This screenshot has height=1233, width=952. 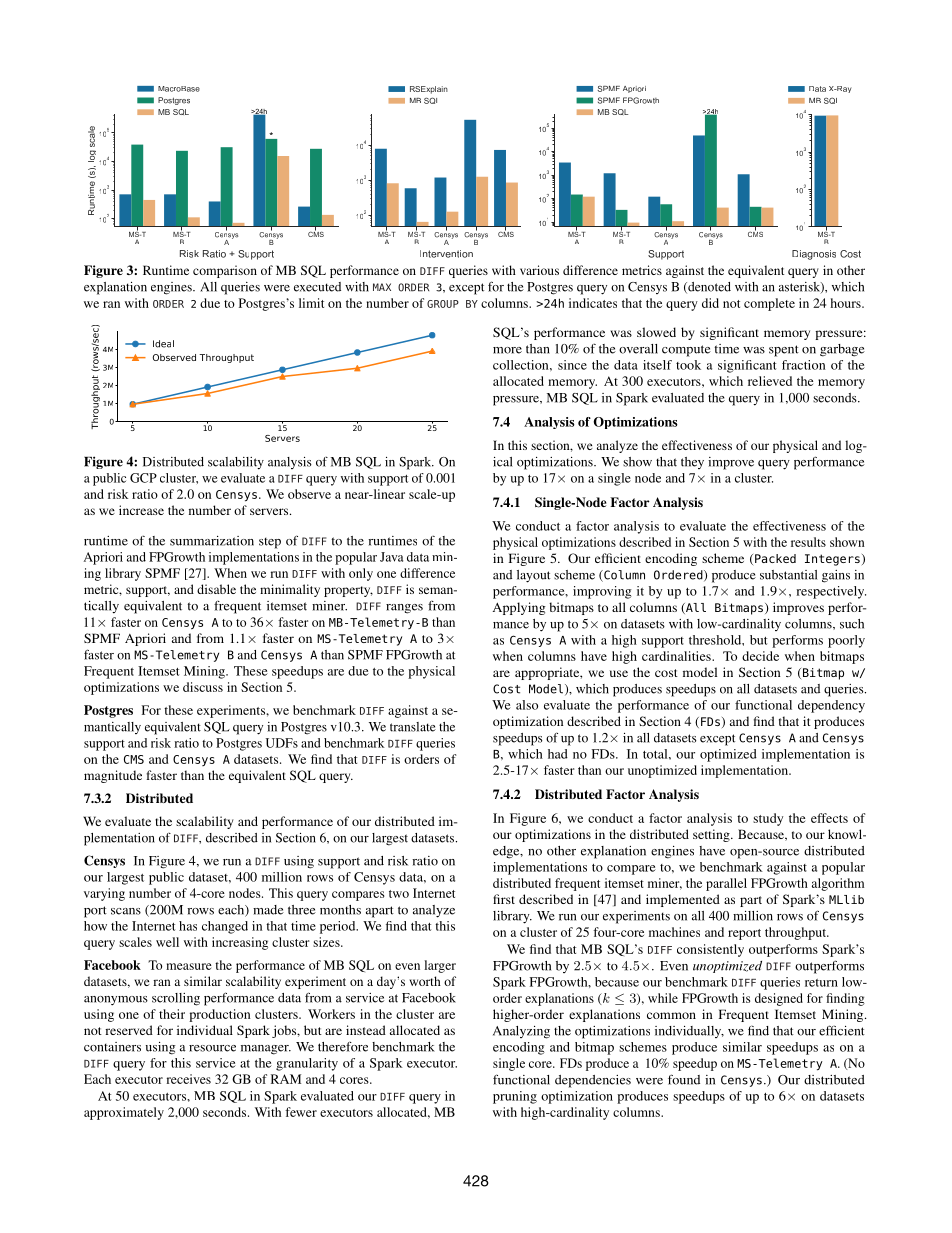 I want to click on also, so click(x=527, y=705).
